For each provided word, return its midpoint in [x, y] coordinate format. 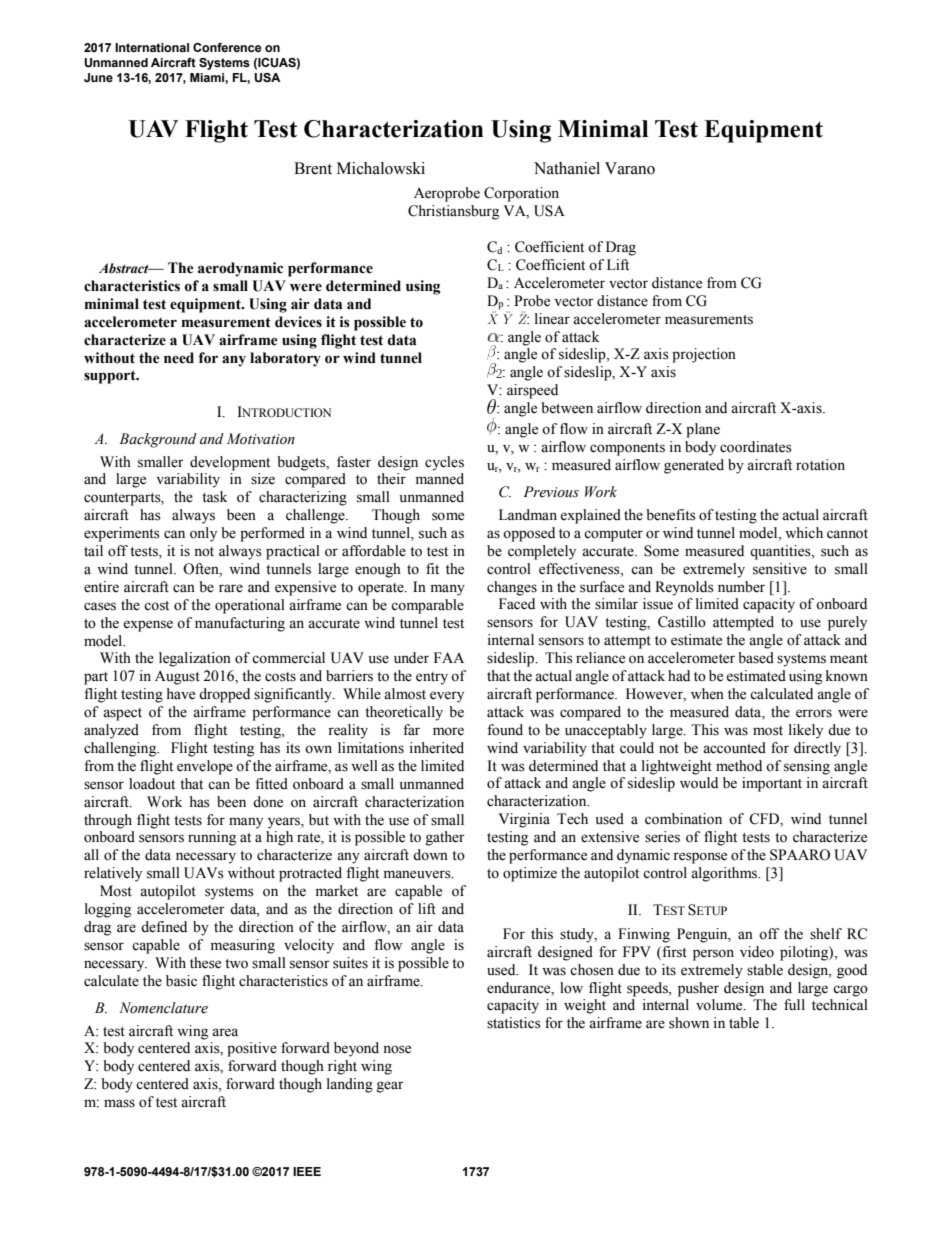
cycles [444, 463]
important [772, 784]
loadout [152, 784]
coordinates [756, 447]
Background [158, 440]
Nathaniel [567, 168]
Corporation [521, 194]
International [152, 47]
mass [119, 1103]
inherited [436, 748]
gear [390, 1087]
